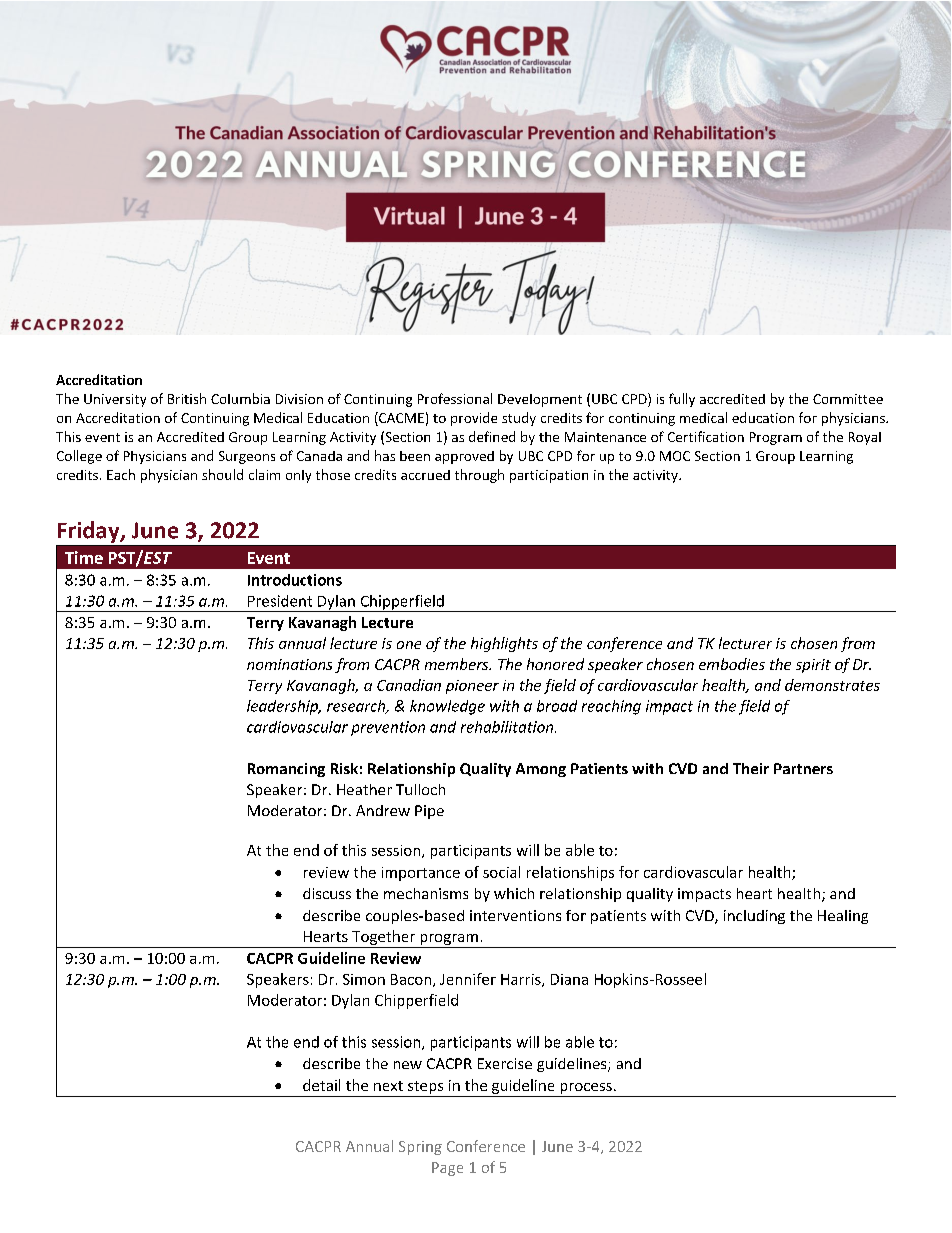  I want to click on social, so click(501, 872).
